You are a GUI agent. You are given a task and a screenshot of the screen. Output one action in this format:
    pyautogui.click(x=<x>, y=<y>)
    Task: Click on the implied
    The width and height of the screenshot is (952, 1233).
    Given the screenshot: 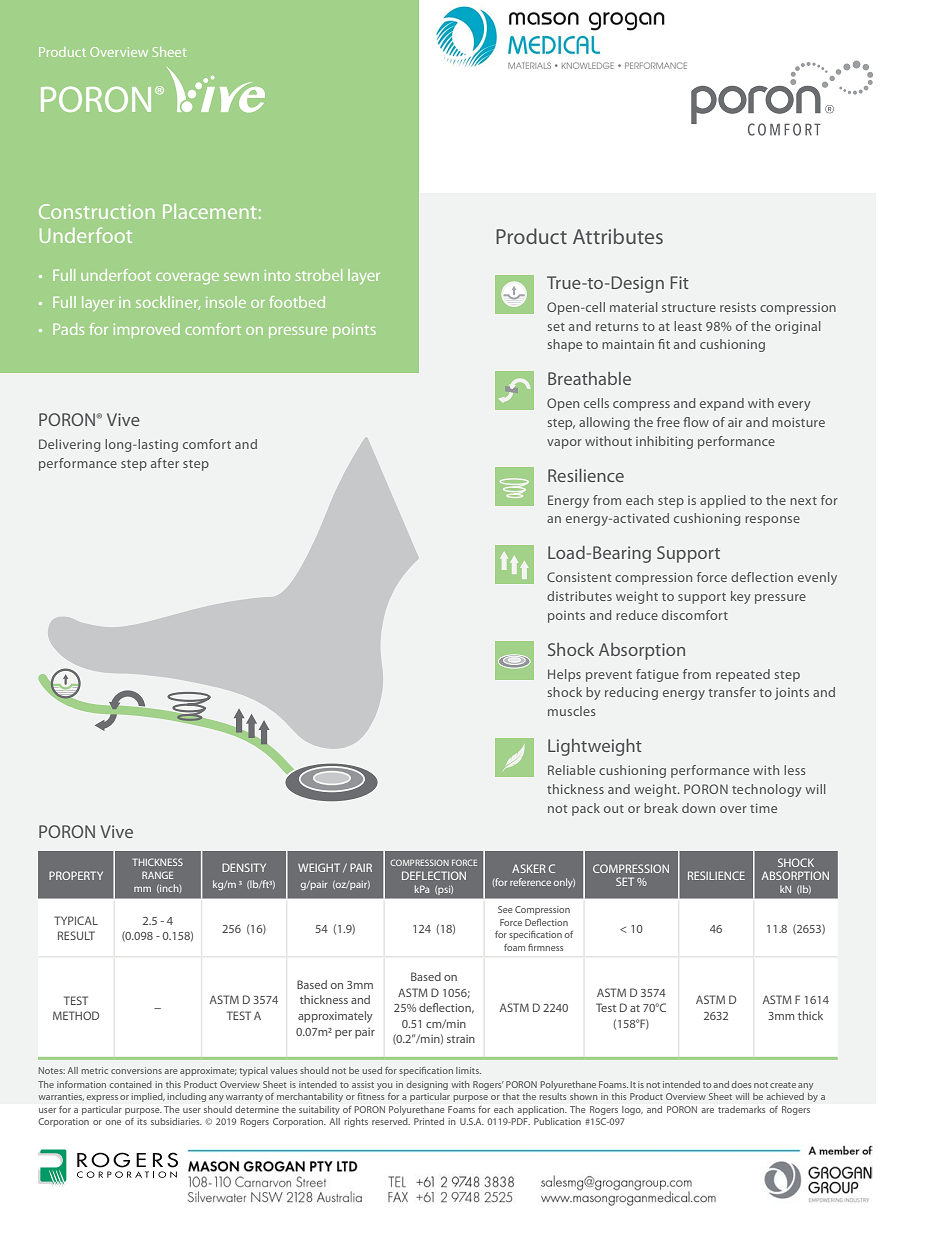 What is the action you would take?
    pyautogui.click(x=148, y=1097)
